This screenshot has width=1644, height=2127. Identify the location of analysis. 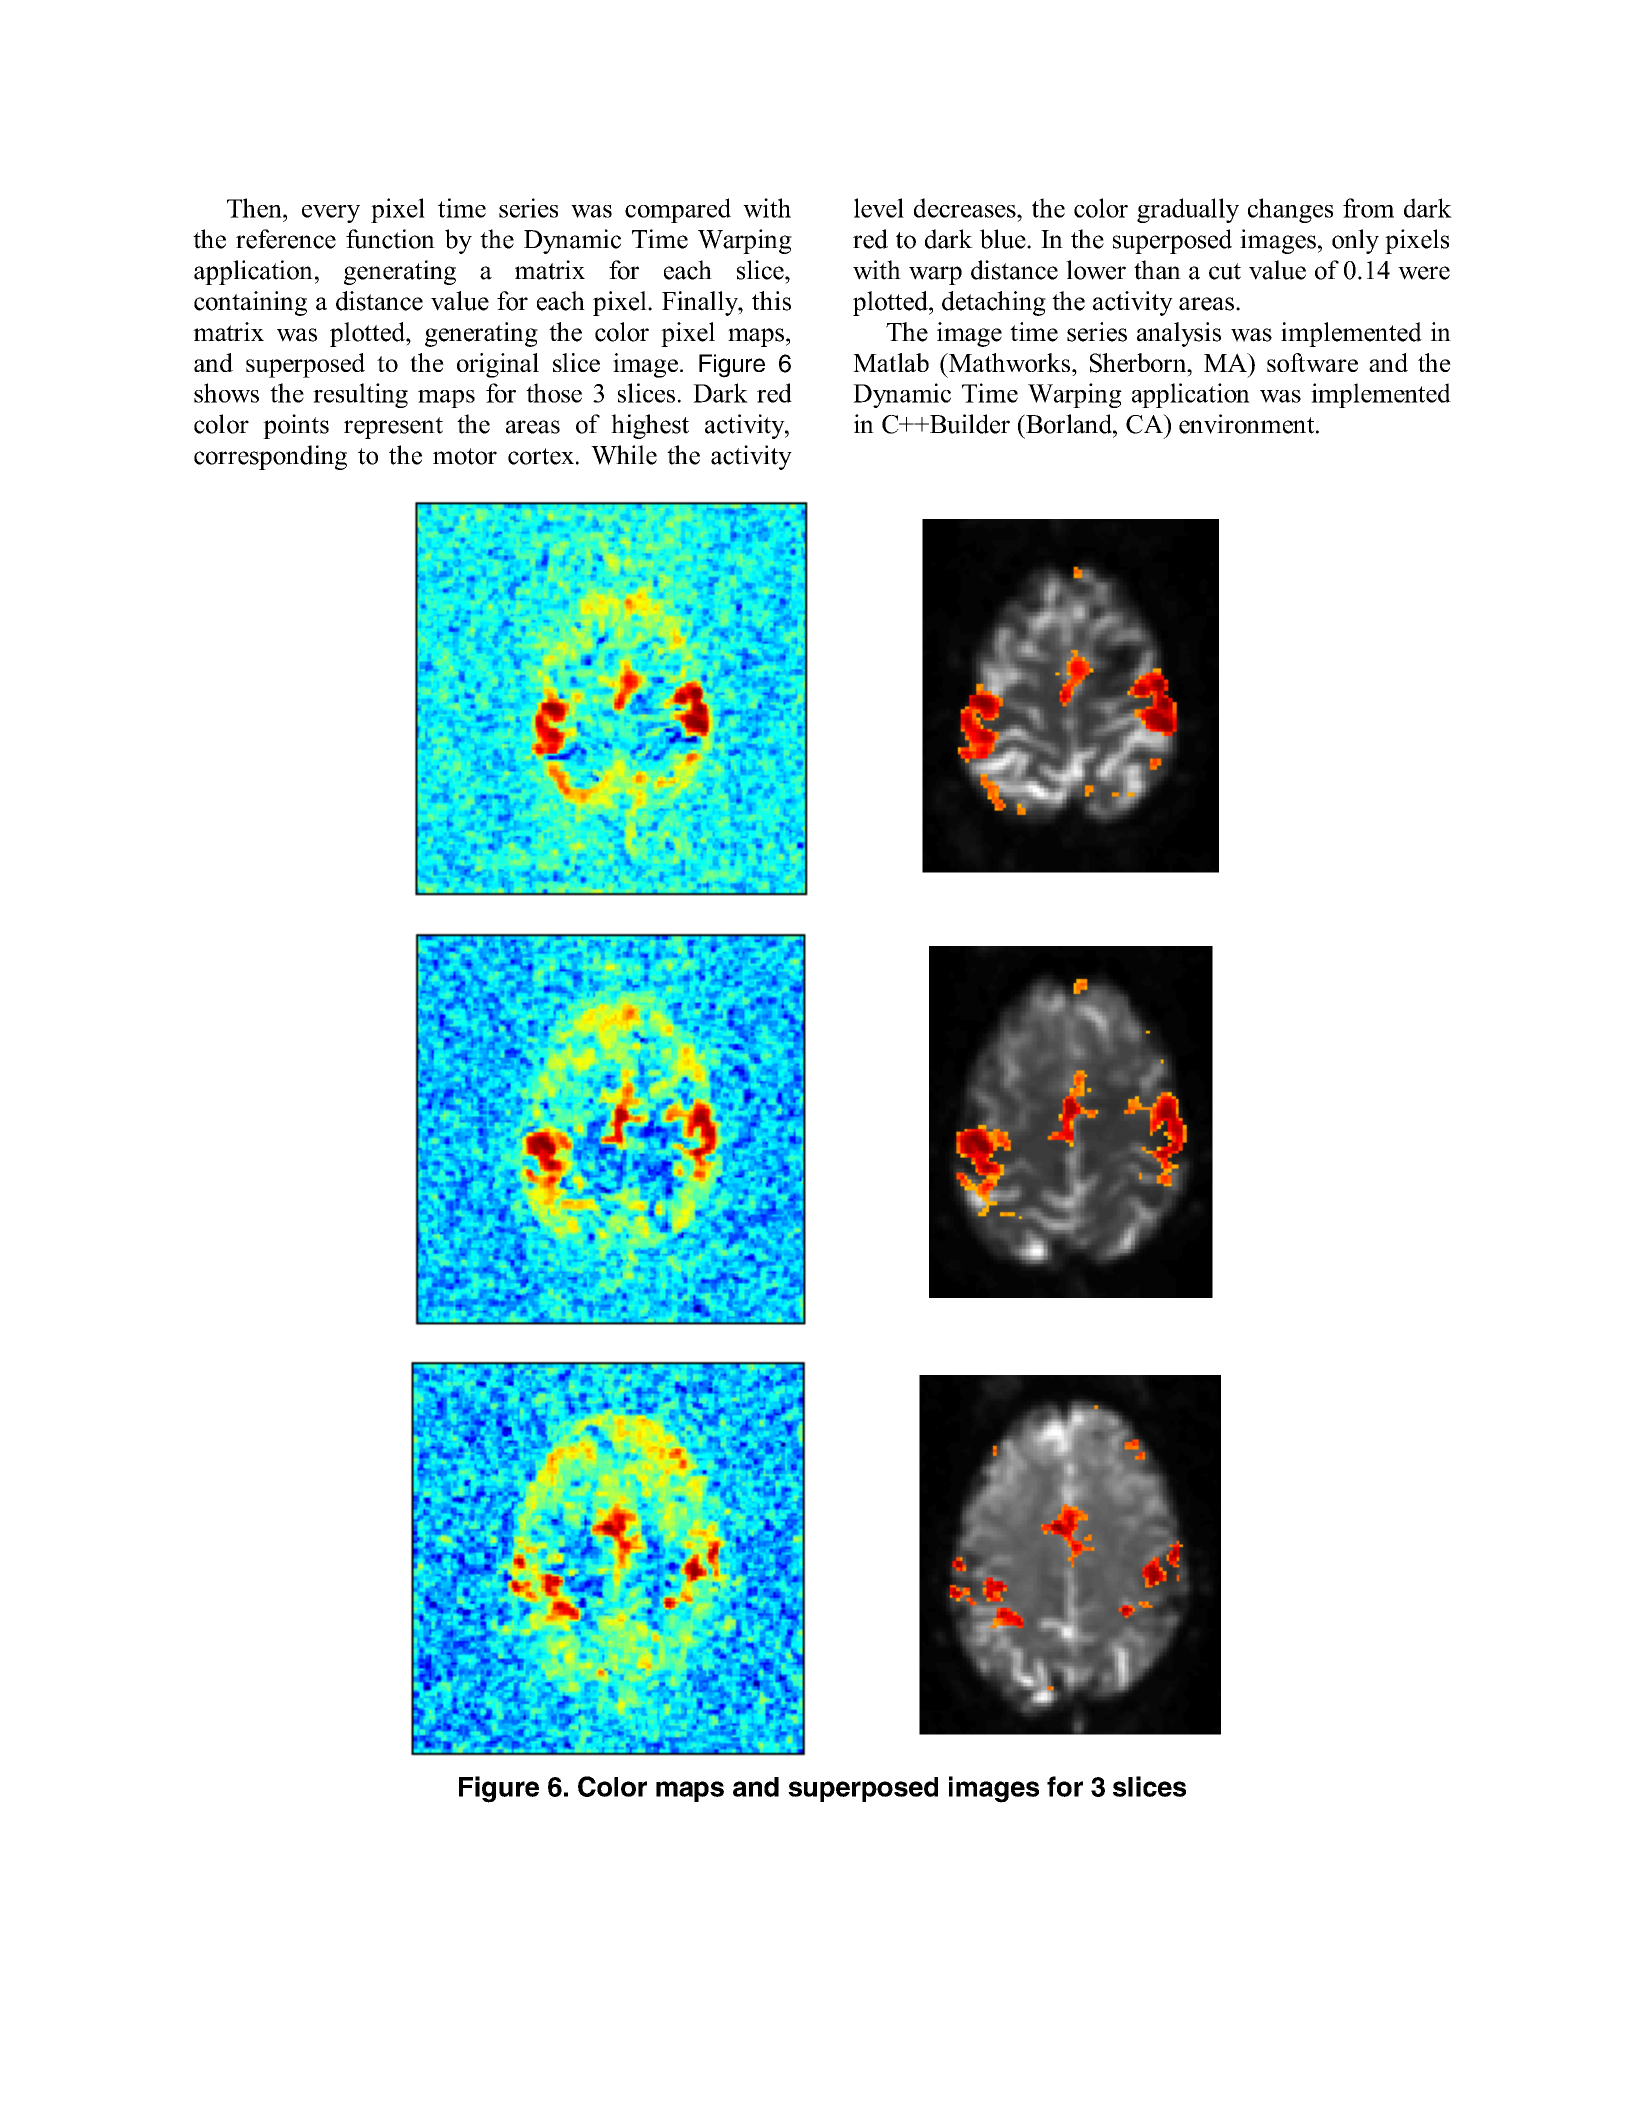
(1179, 334).
